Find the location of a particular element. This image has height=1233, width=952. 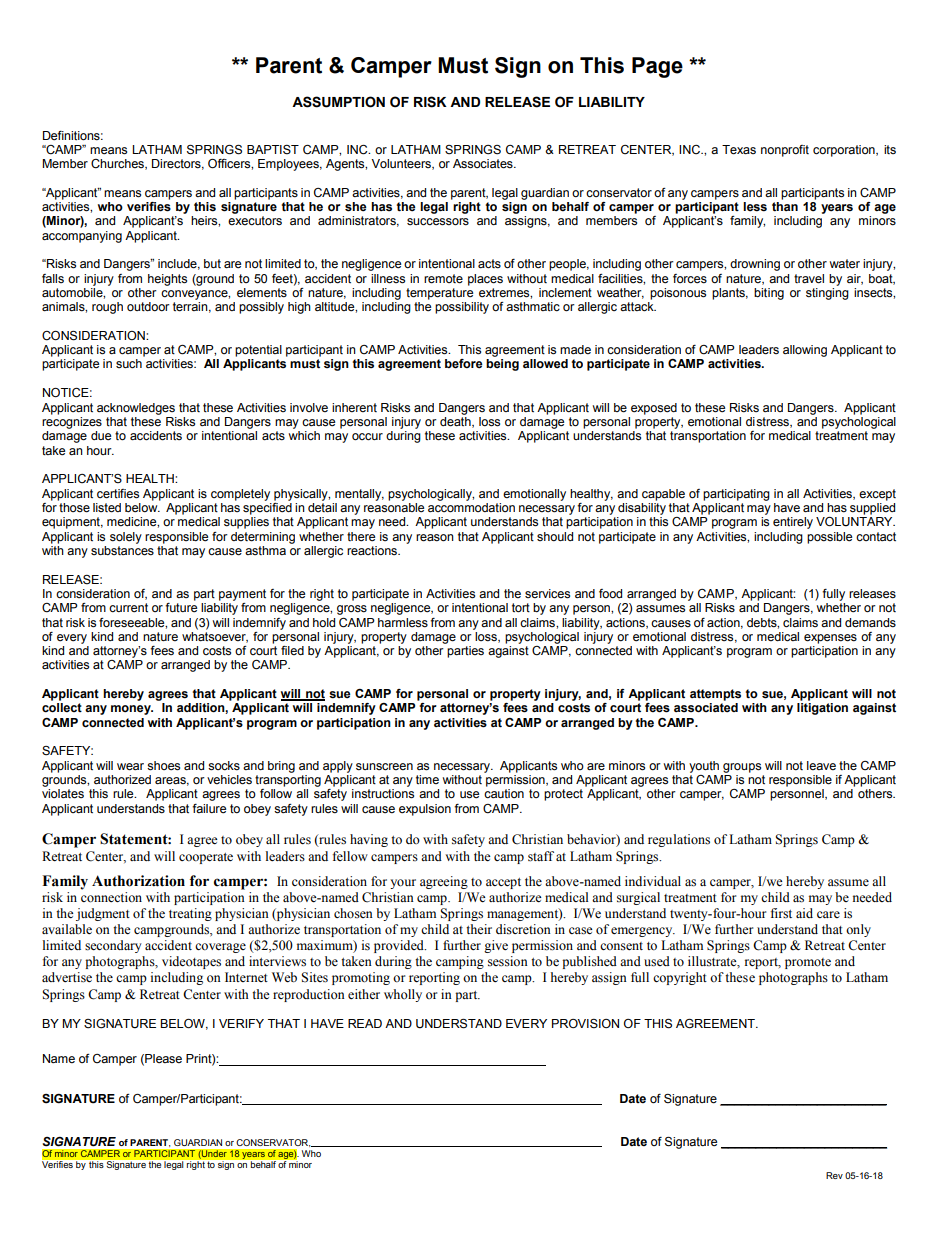

allowing is located at coordinates (805, 351).
